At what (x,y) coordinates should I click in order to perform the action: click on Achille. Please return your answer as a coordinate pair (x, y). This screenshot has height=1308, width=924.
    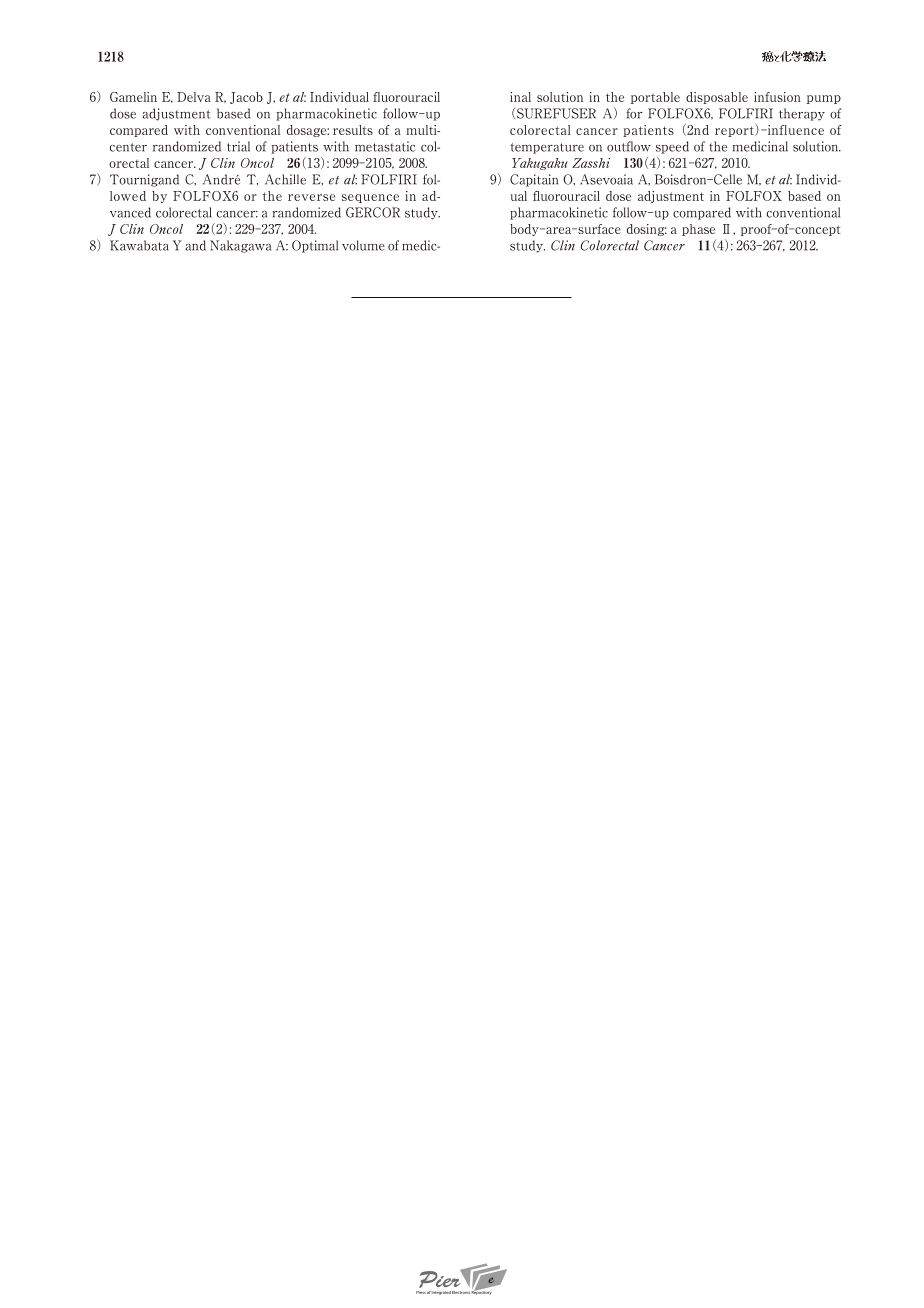
    Looking at the image, I should click on (285, 179).
